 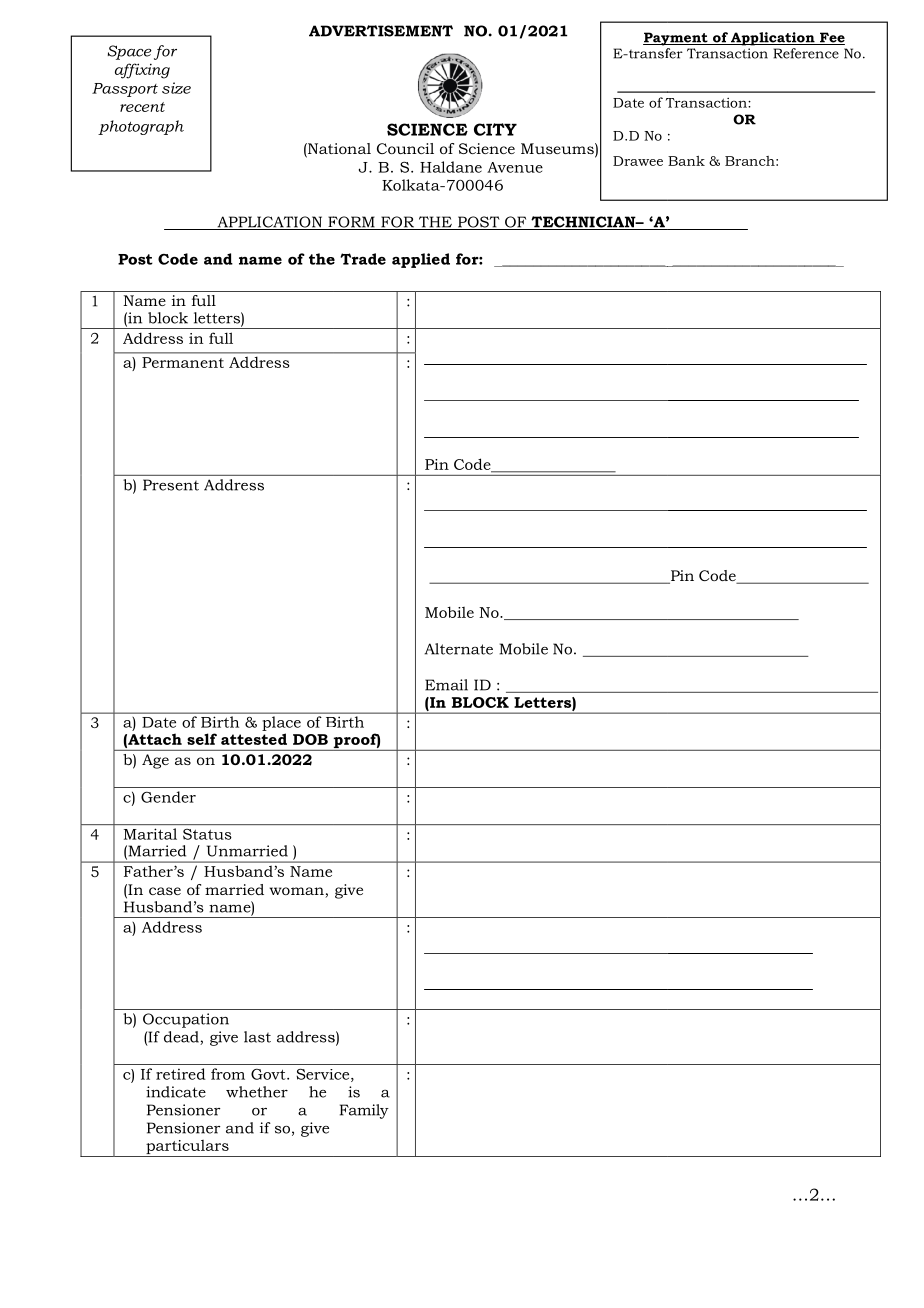 What do you see at coordinates (515, 167) in the page?
I see `Avenue` at bounding box center [515, 167].
